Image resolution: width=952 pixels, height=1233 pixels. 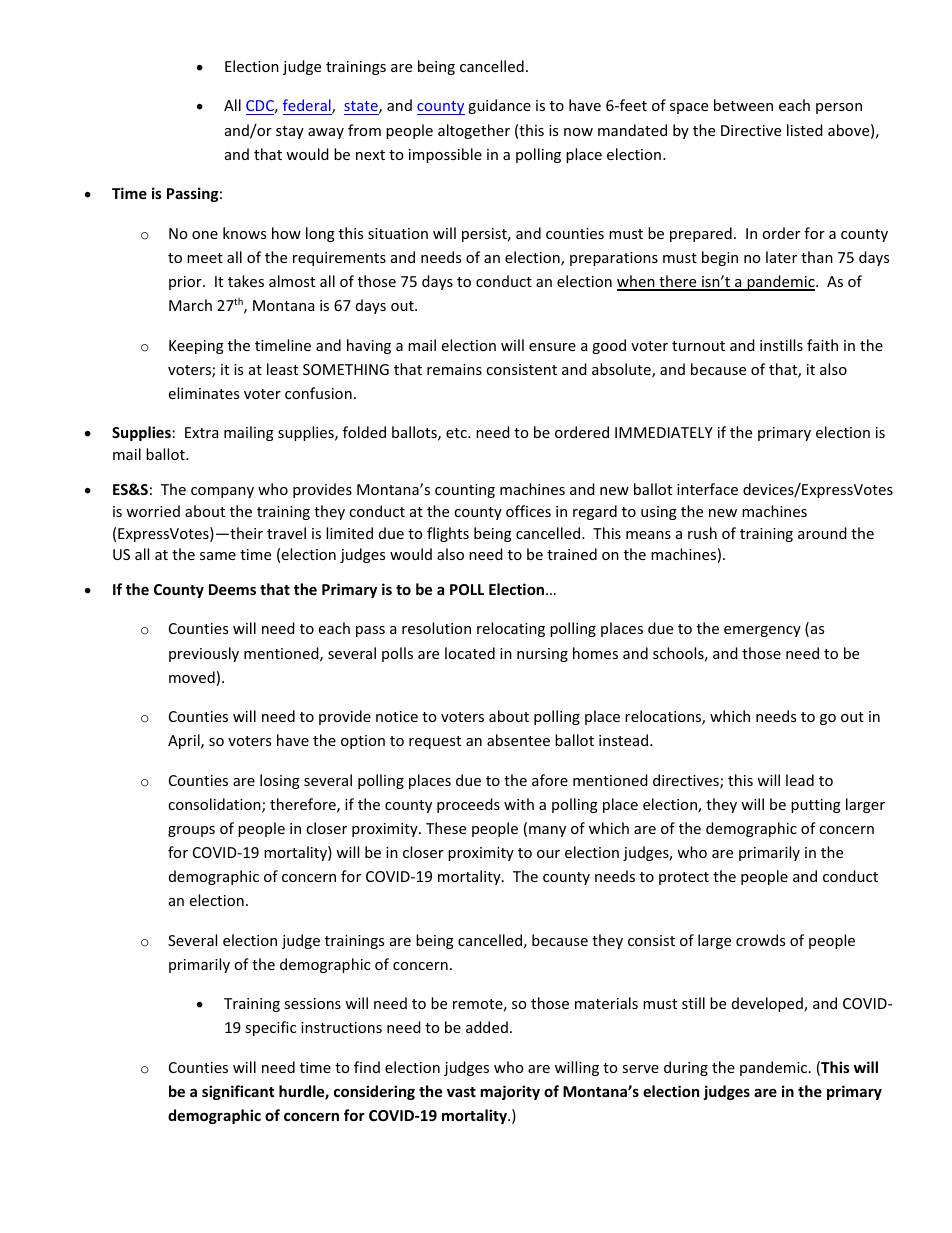 I want to click on altogether, so click(x=474, y=131).
